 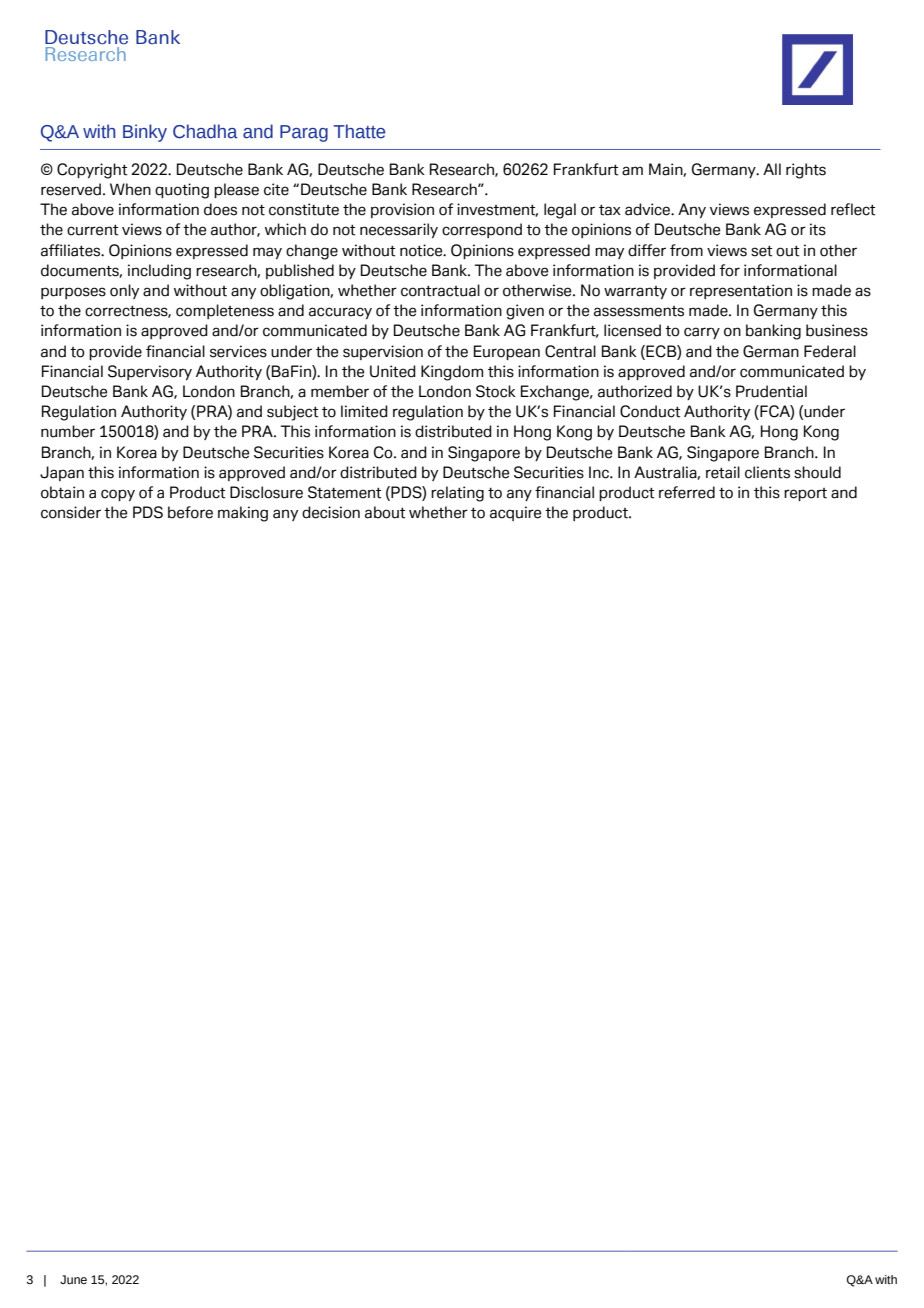 I want to click on When, so click(x=130, y=189).
